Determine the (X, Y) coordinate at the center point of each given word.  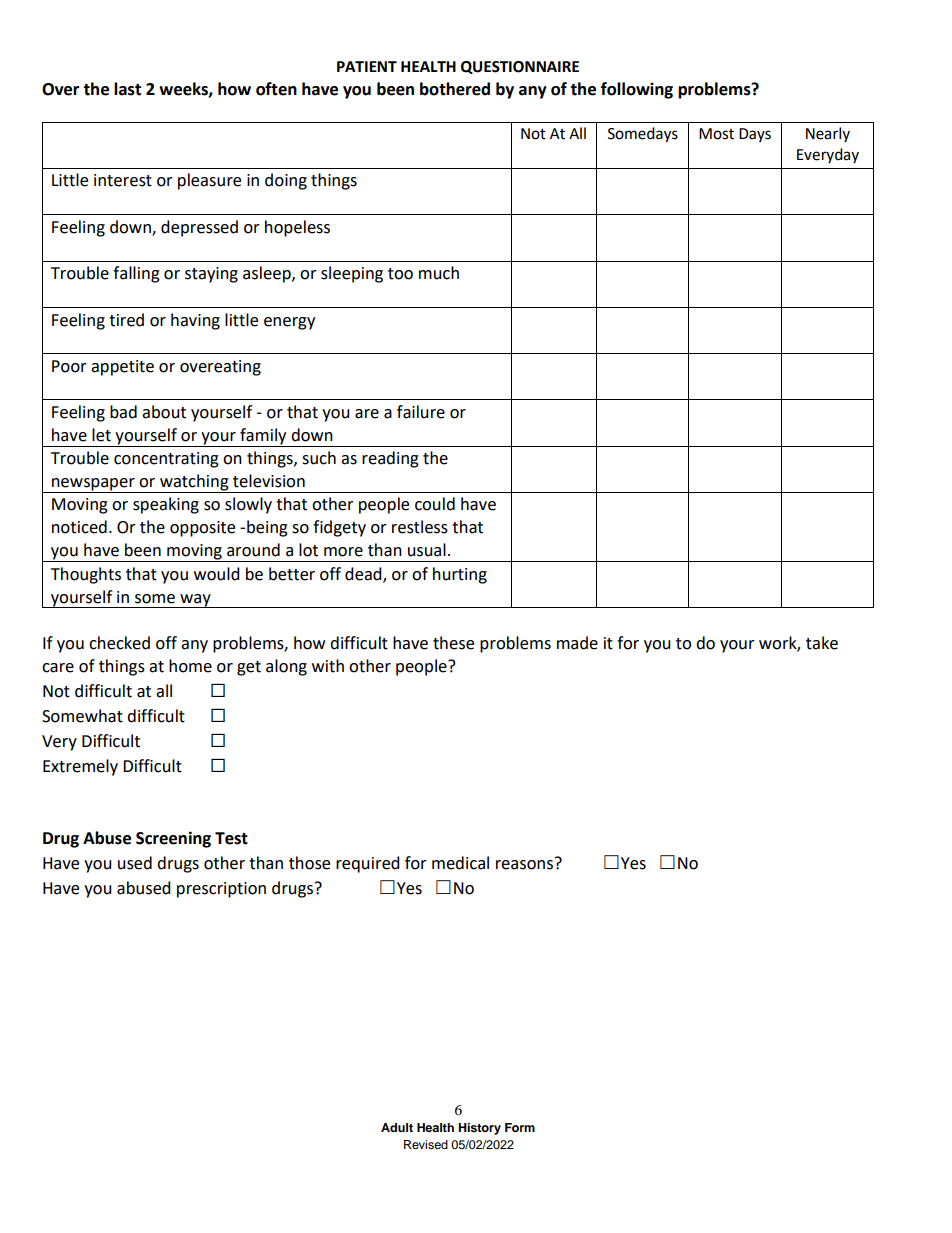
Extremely (80, 767)
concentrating (166, 460)
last (127, 89)
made (577, 643)
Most (716, 134)
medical (460, 863)
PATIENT (367, 66)
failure (421, 412)
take (822, 643)
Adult (397, 1127)
